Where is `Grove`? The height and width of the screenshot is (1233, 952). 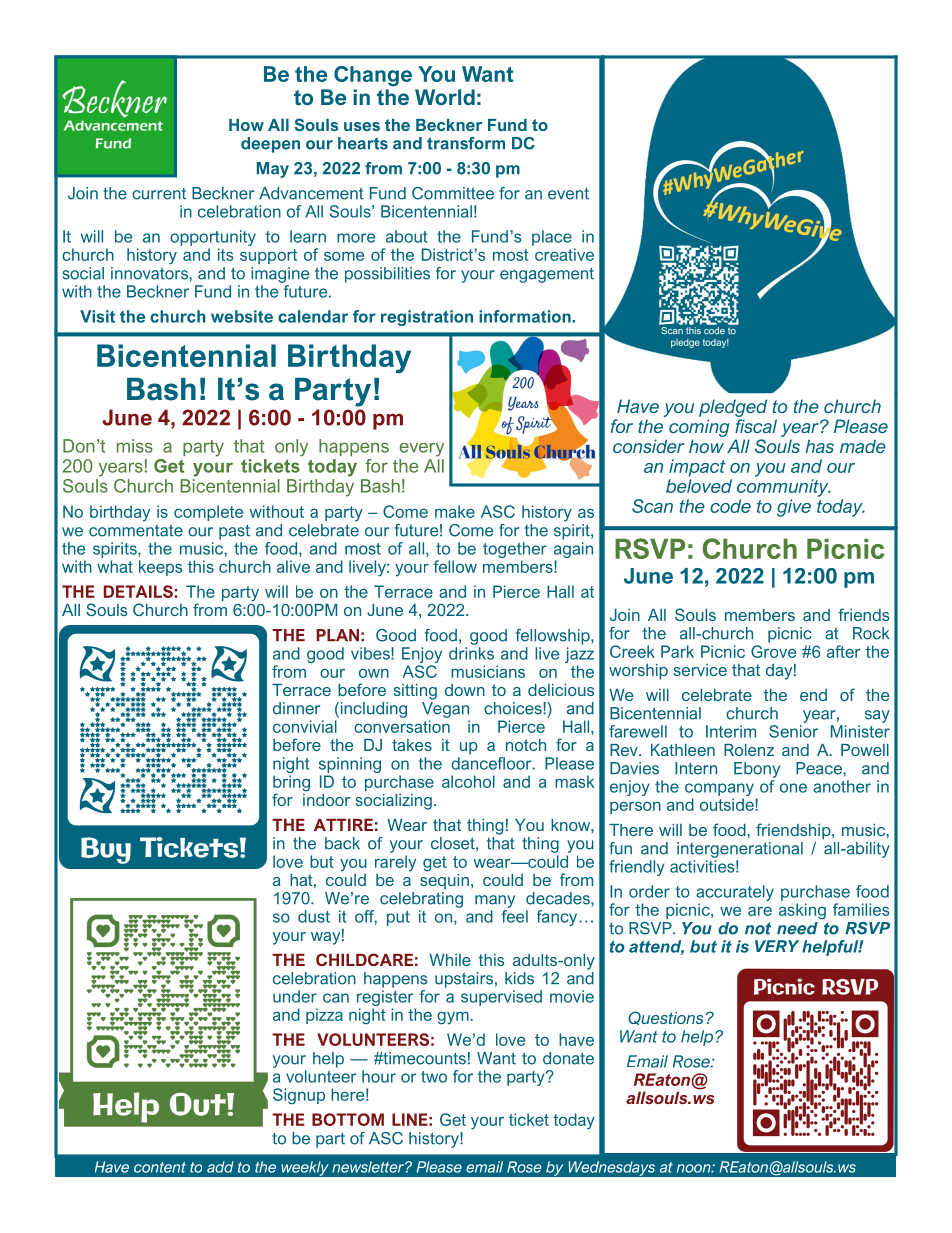 Grove is located at coordinates (773, 651).
